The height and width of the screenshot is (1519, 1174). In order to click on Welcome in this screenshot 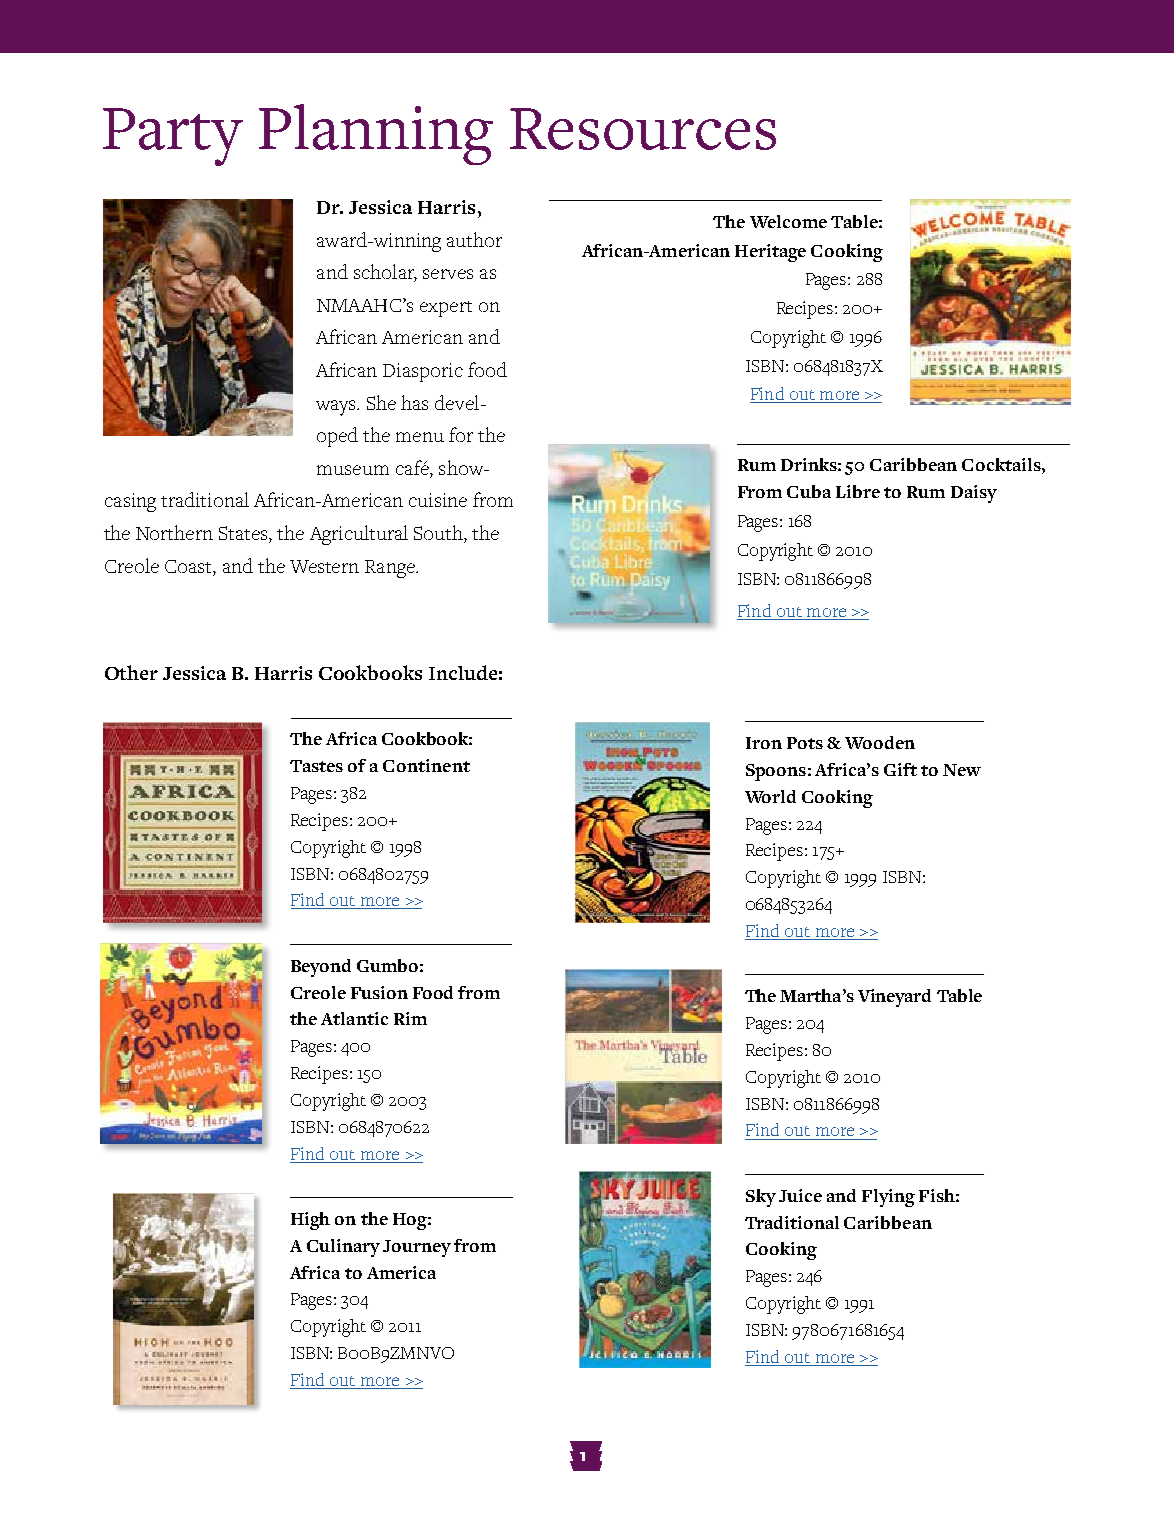, I will do `click(788, 221)`.
